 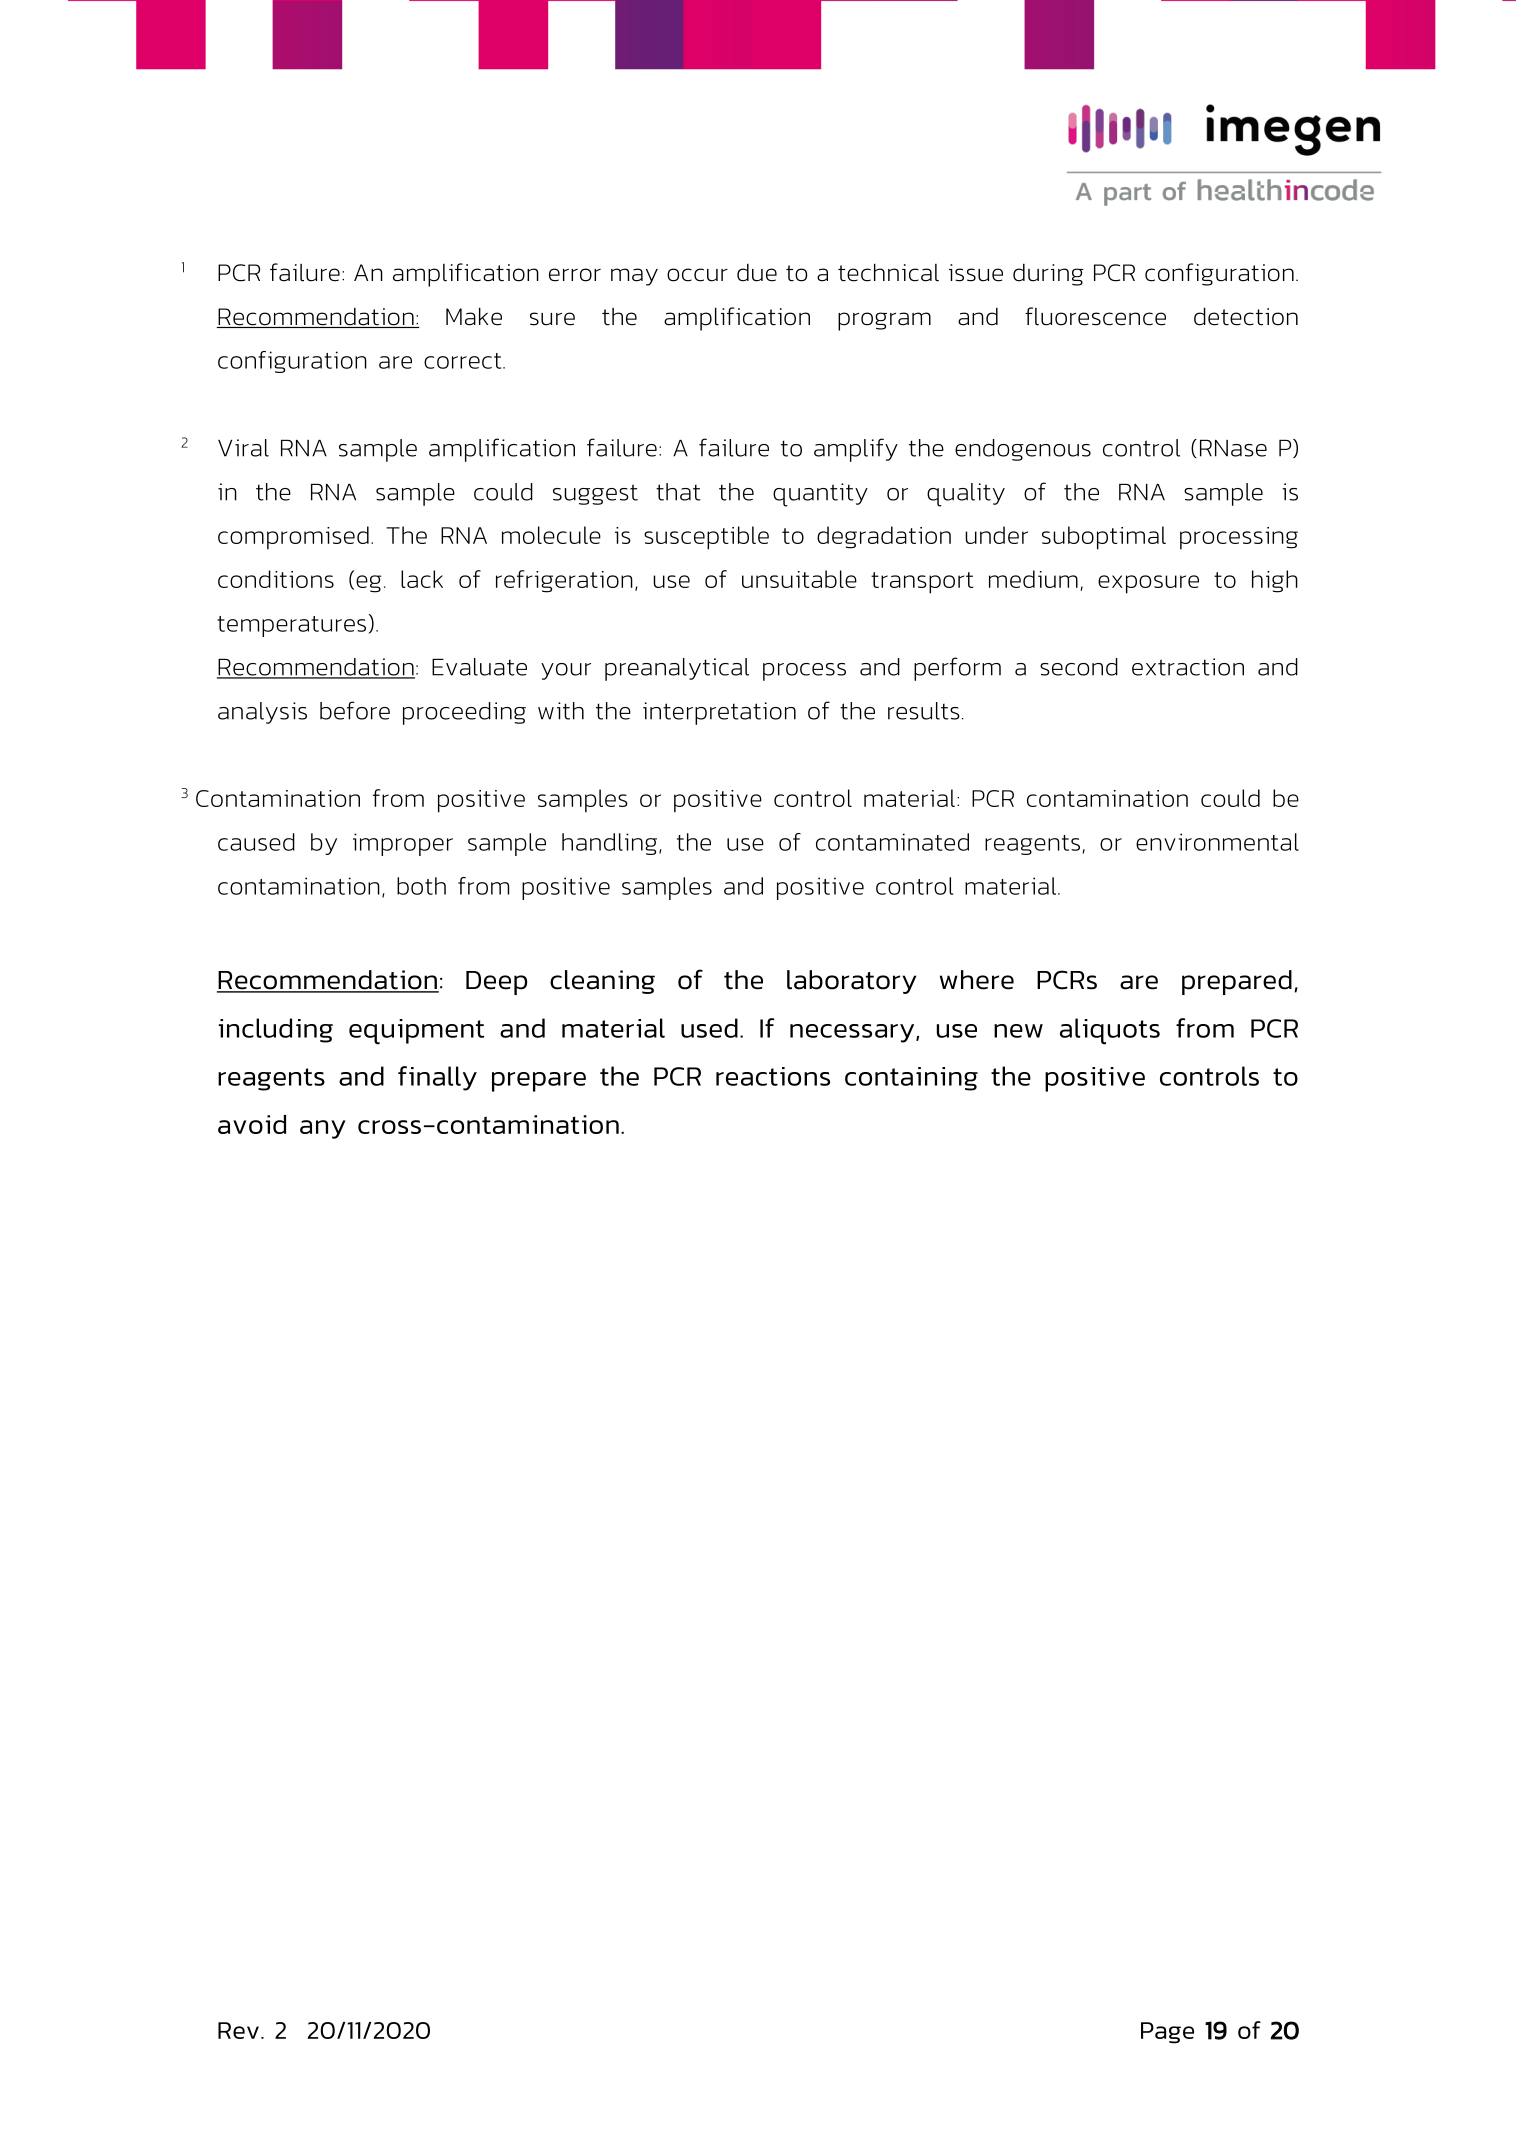 What do you see at coordinates (238, 2030) in the page?
I see `Rev` at bounding box center [238, 2030].
